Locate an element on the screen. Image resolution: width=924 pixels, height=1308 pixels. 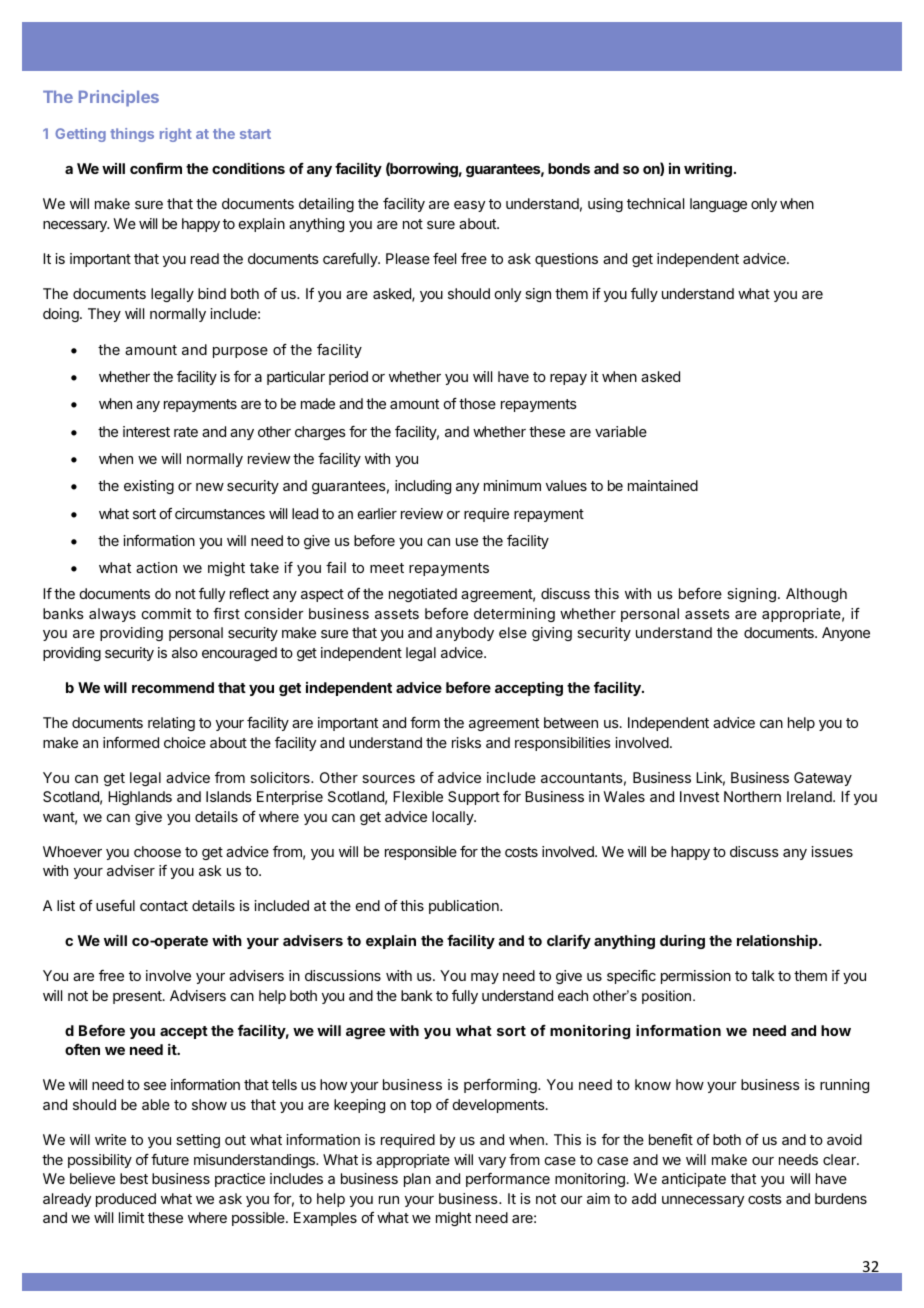
writing is located at coordinates (708, 169).
